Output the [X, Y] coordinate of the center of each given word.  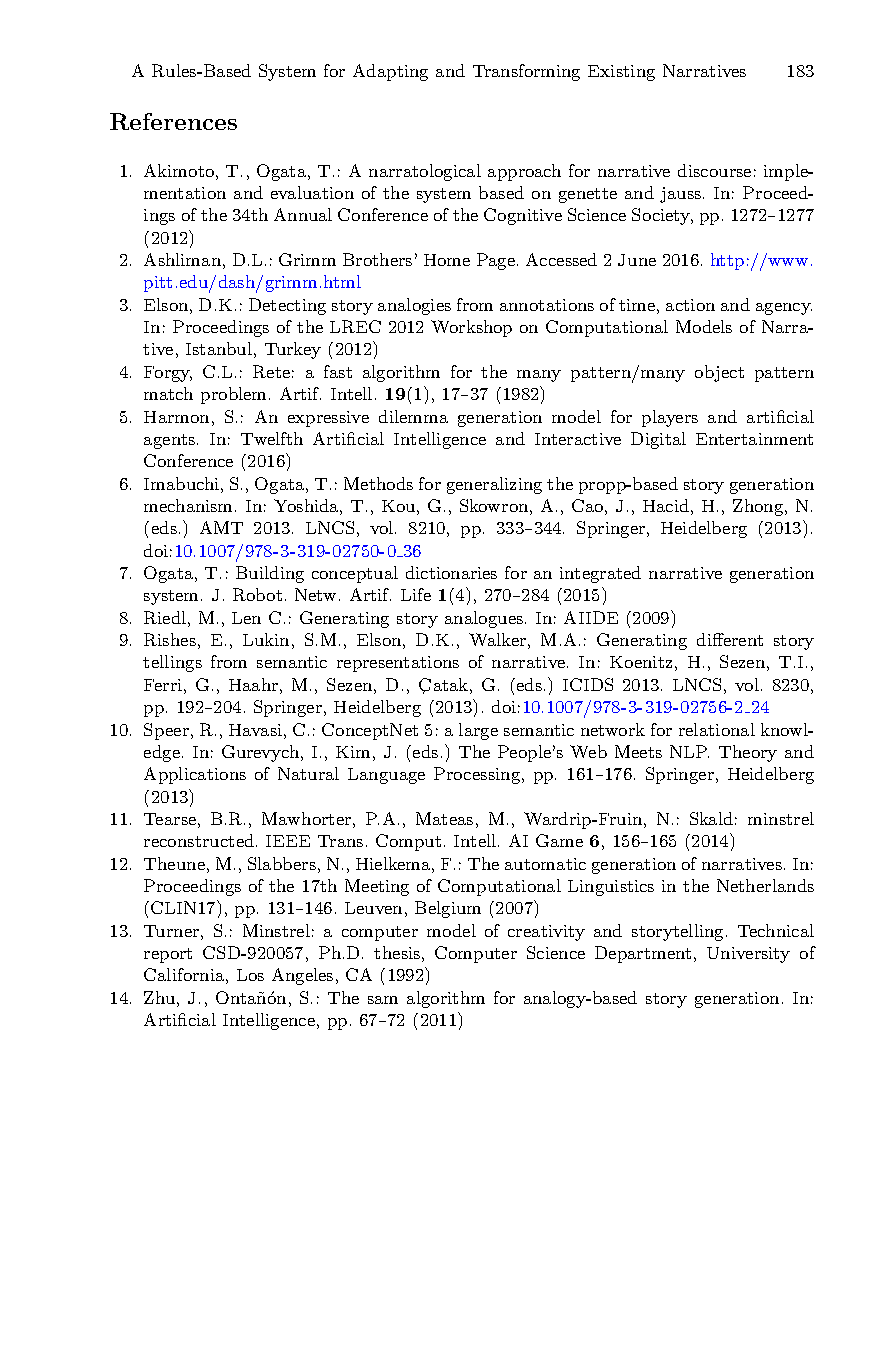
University [748, 955]
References [173, 121]
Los [250, 975]
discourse [714, 170]
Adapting [390, 72]
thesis [397, 952]
